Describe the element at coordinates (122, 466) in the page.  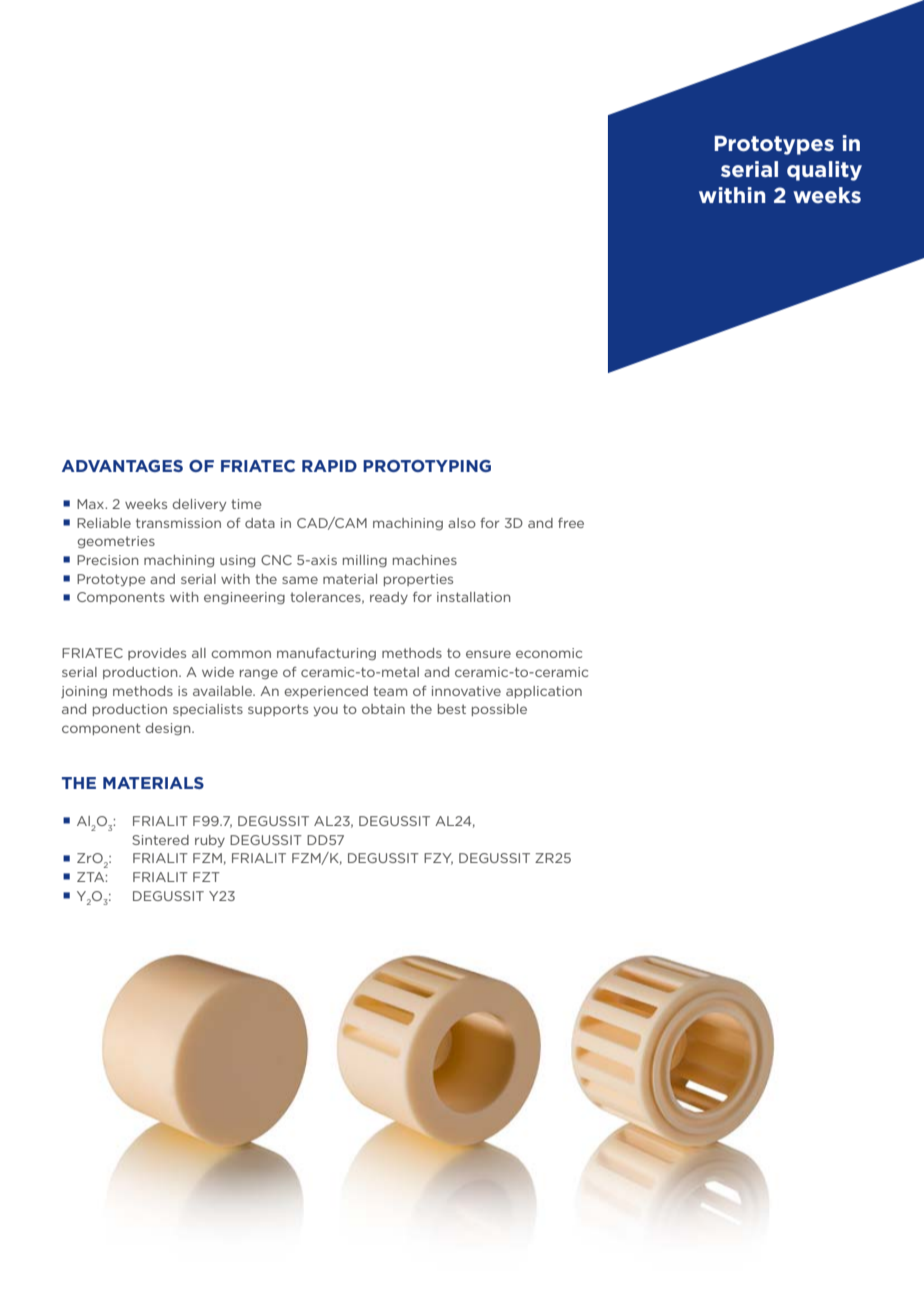
I see `ADVANTAGES` at that location.
